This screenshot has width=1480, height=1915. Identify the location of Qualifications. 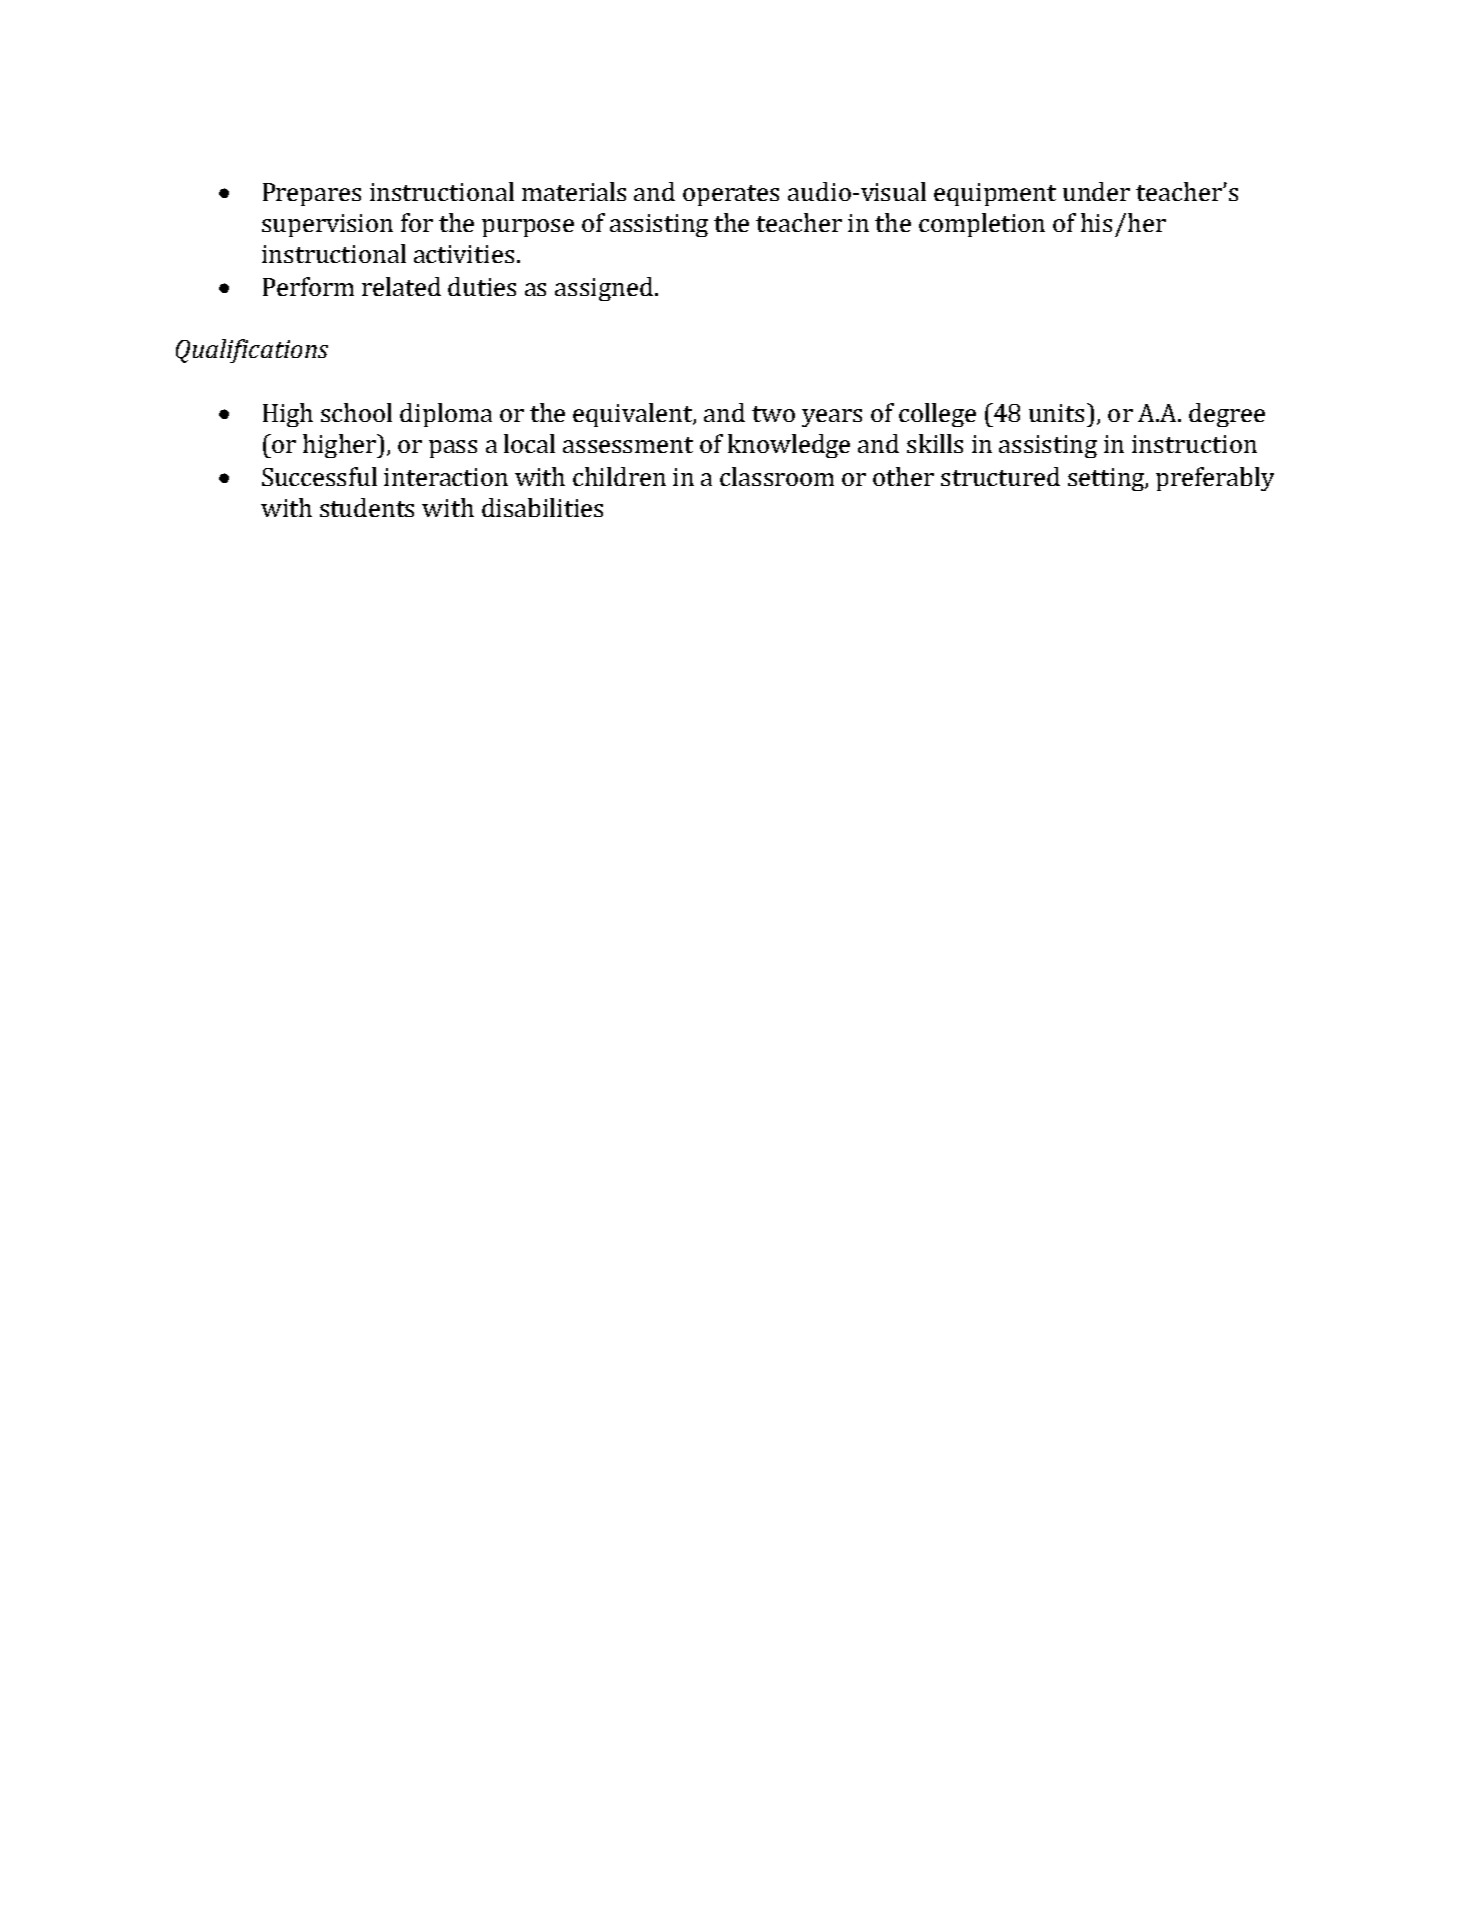
(252, 351).
